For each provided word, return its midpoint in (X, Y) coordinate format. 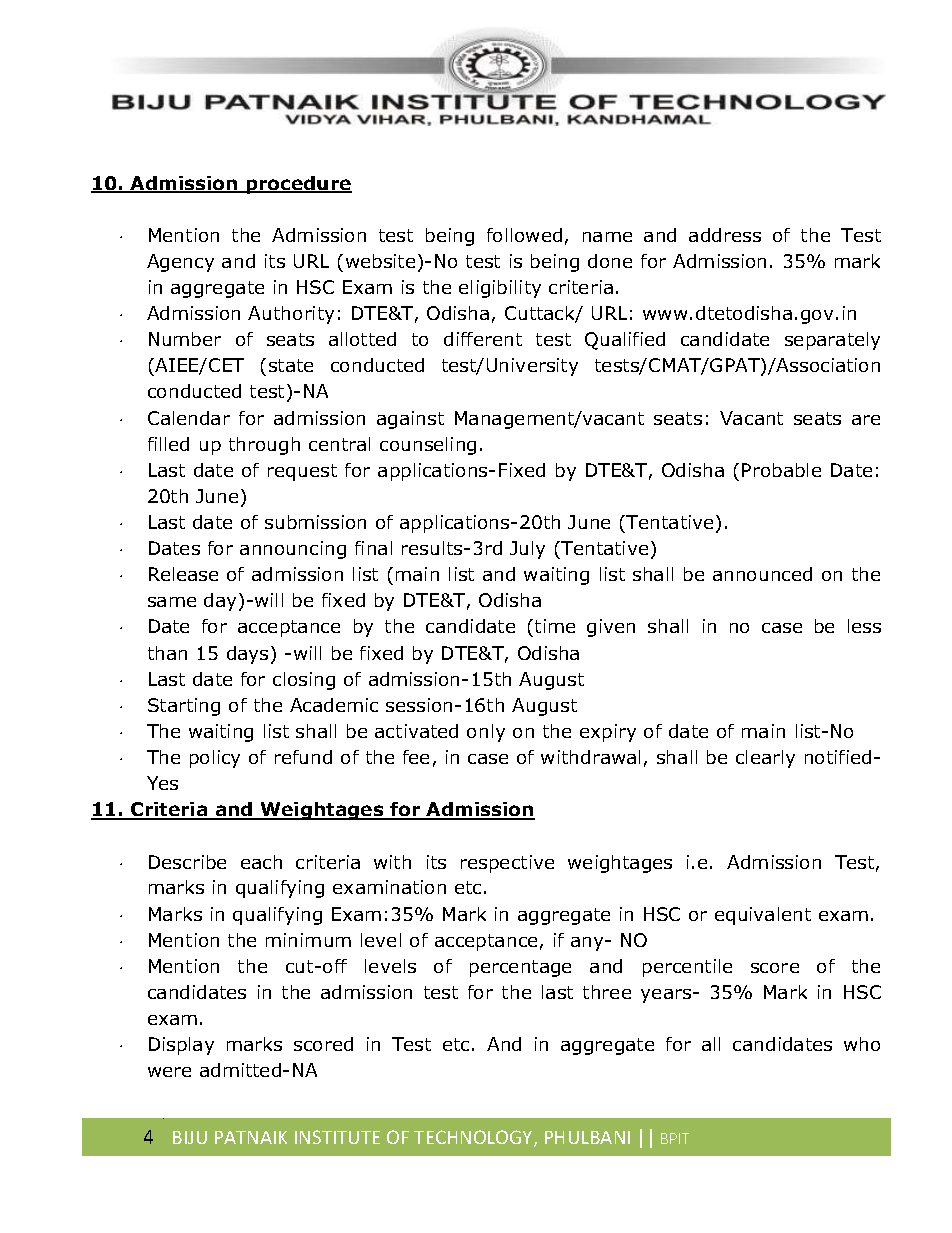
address (725, 235)
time (555, 626)
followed (524, 235)
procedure (298, 185)
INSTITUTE (337, 1137)
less (864, 626)
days (247, 655)
